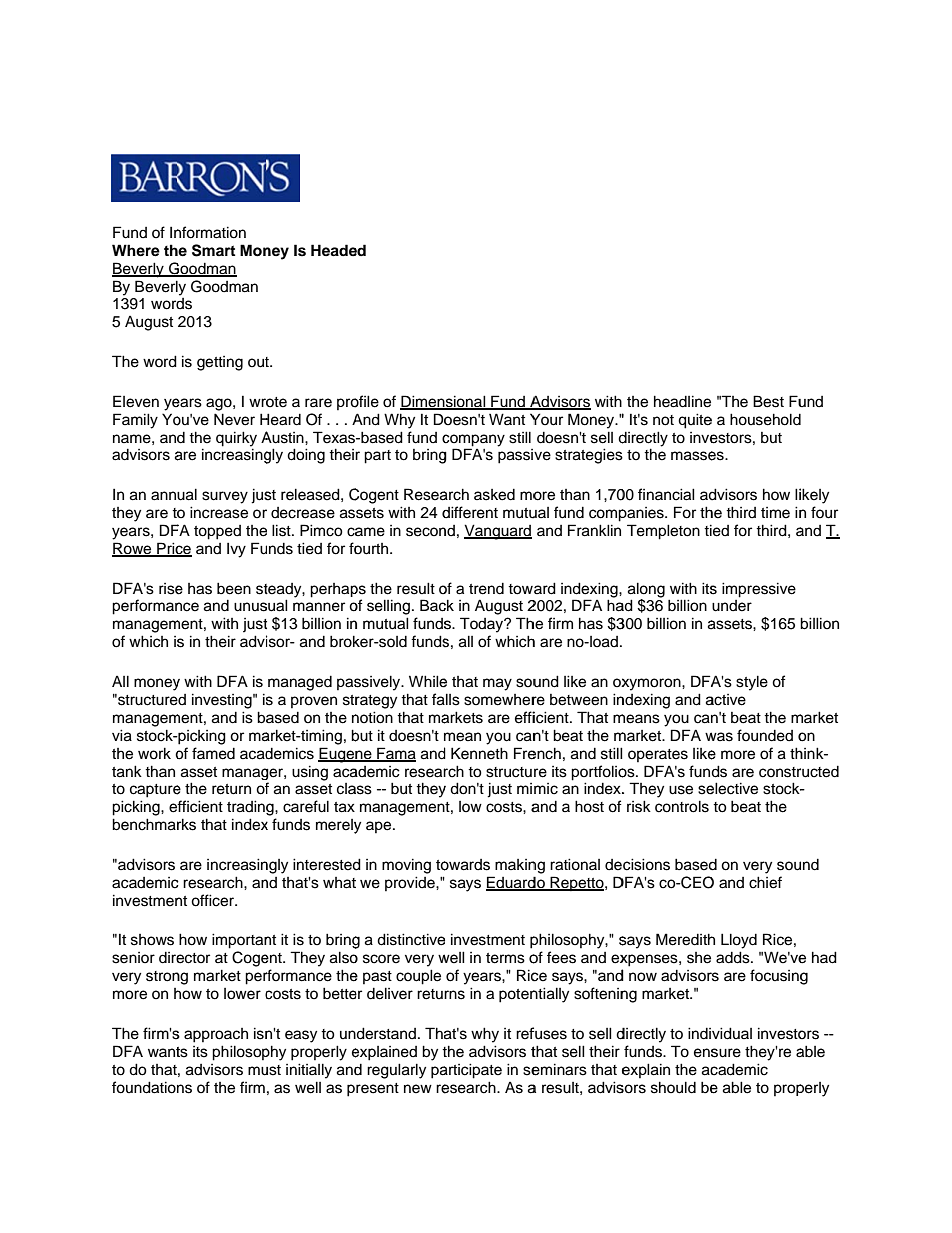 This page has height=1233, width=952. I want to click on Best, so click(768, 401).
